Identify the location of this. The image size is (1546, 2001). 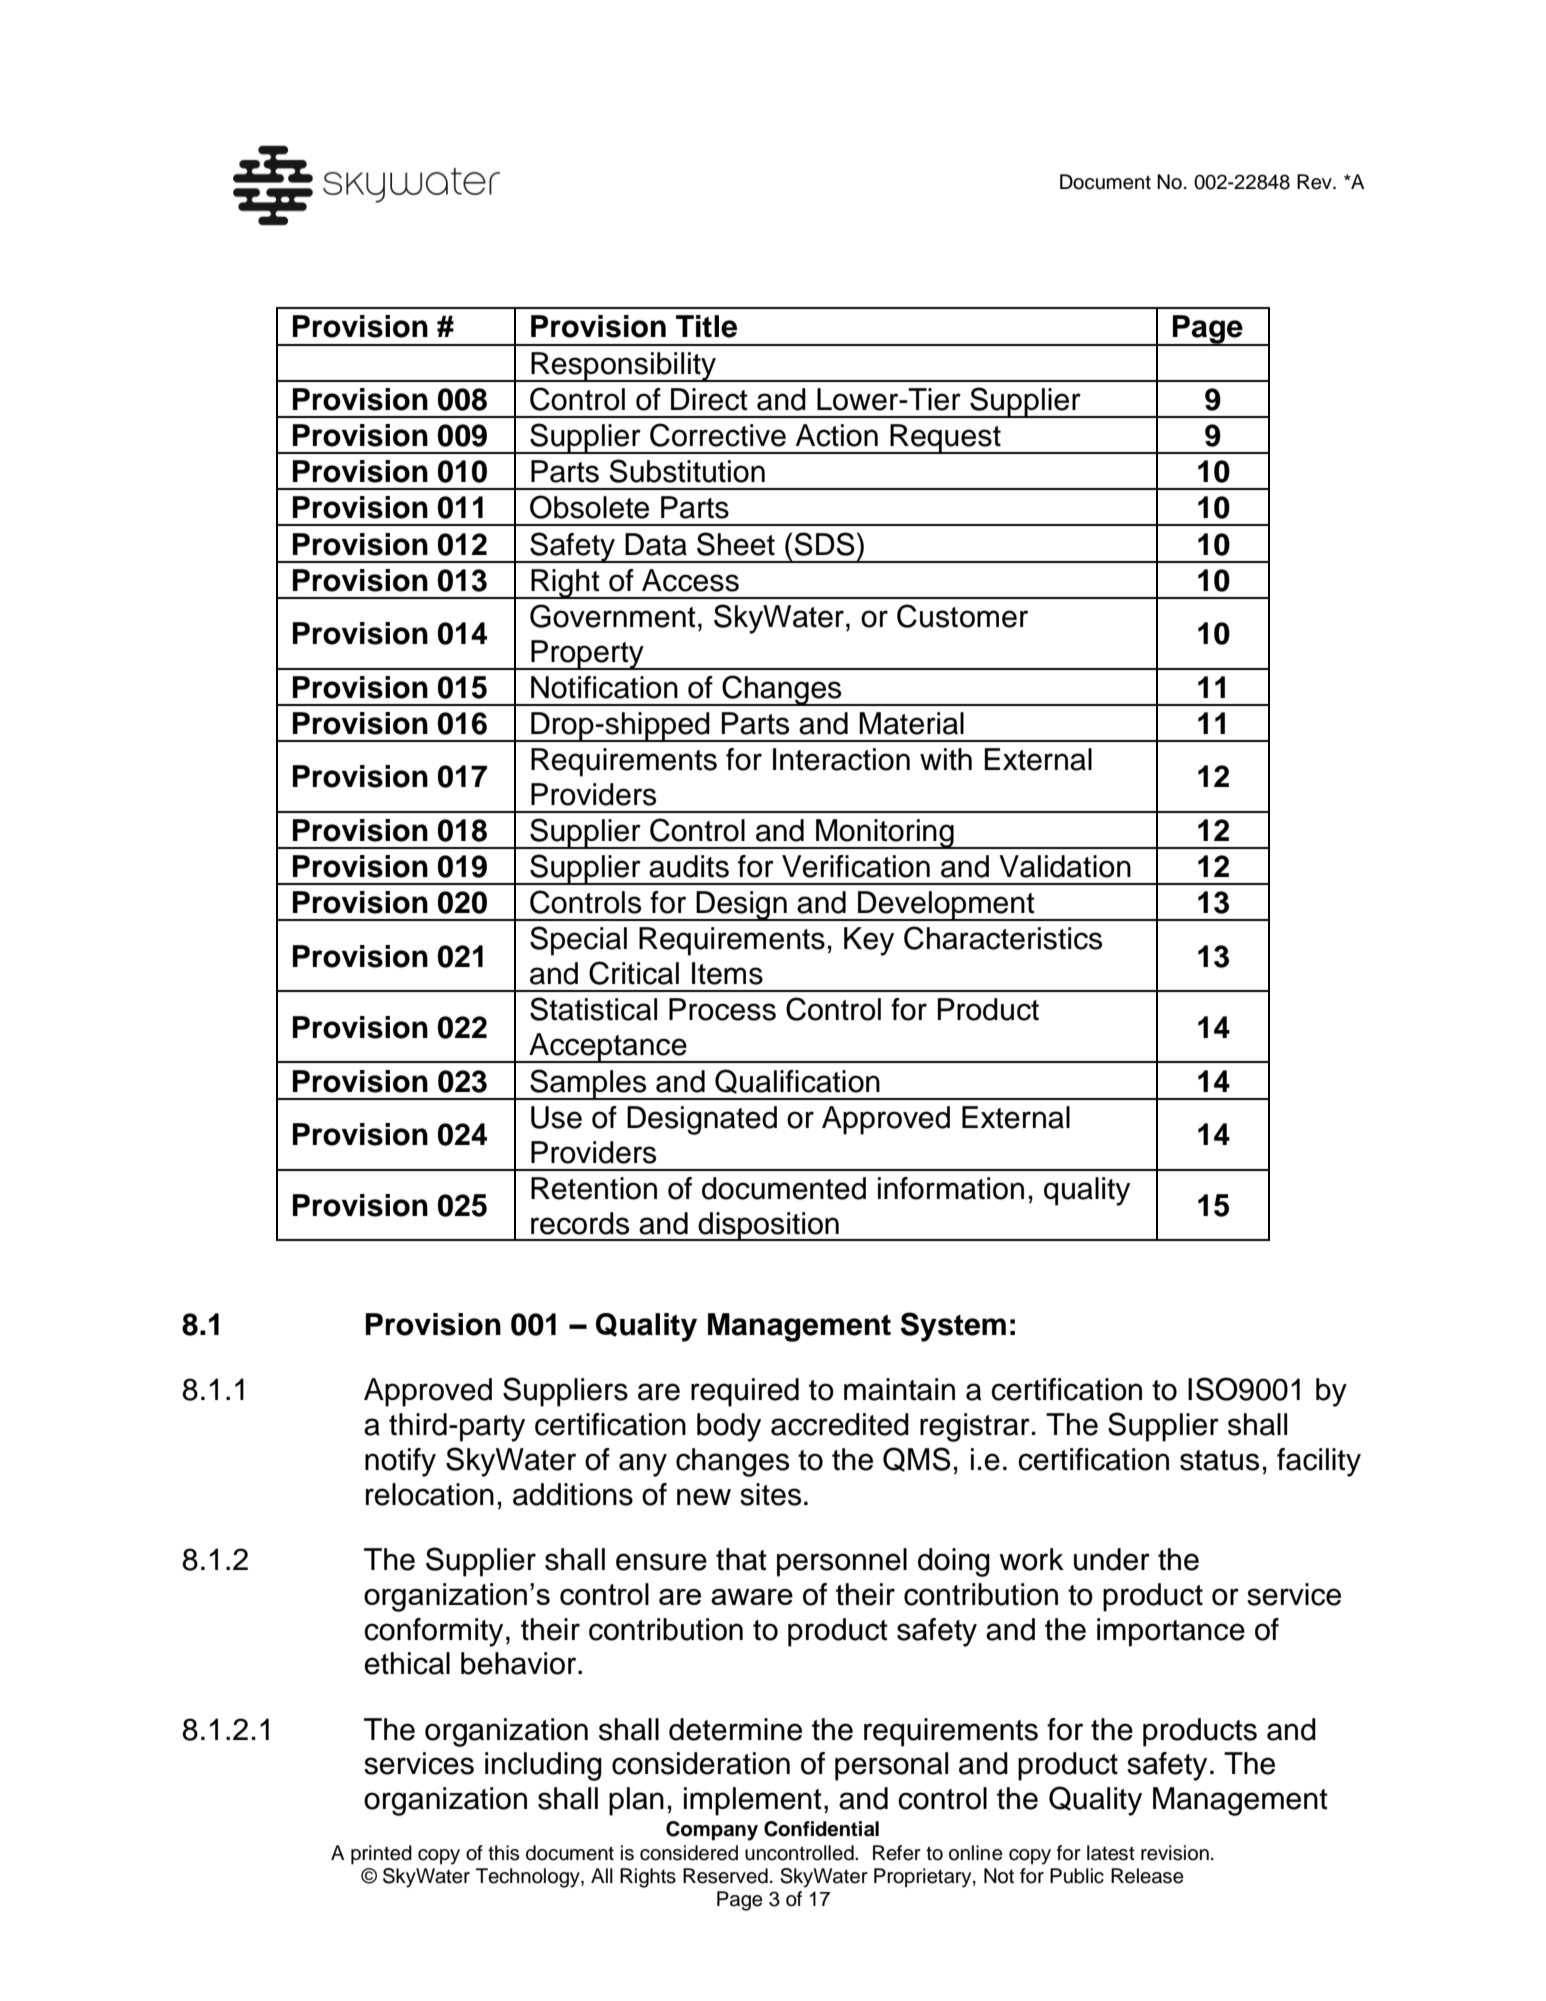
(503, 1853).
